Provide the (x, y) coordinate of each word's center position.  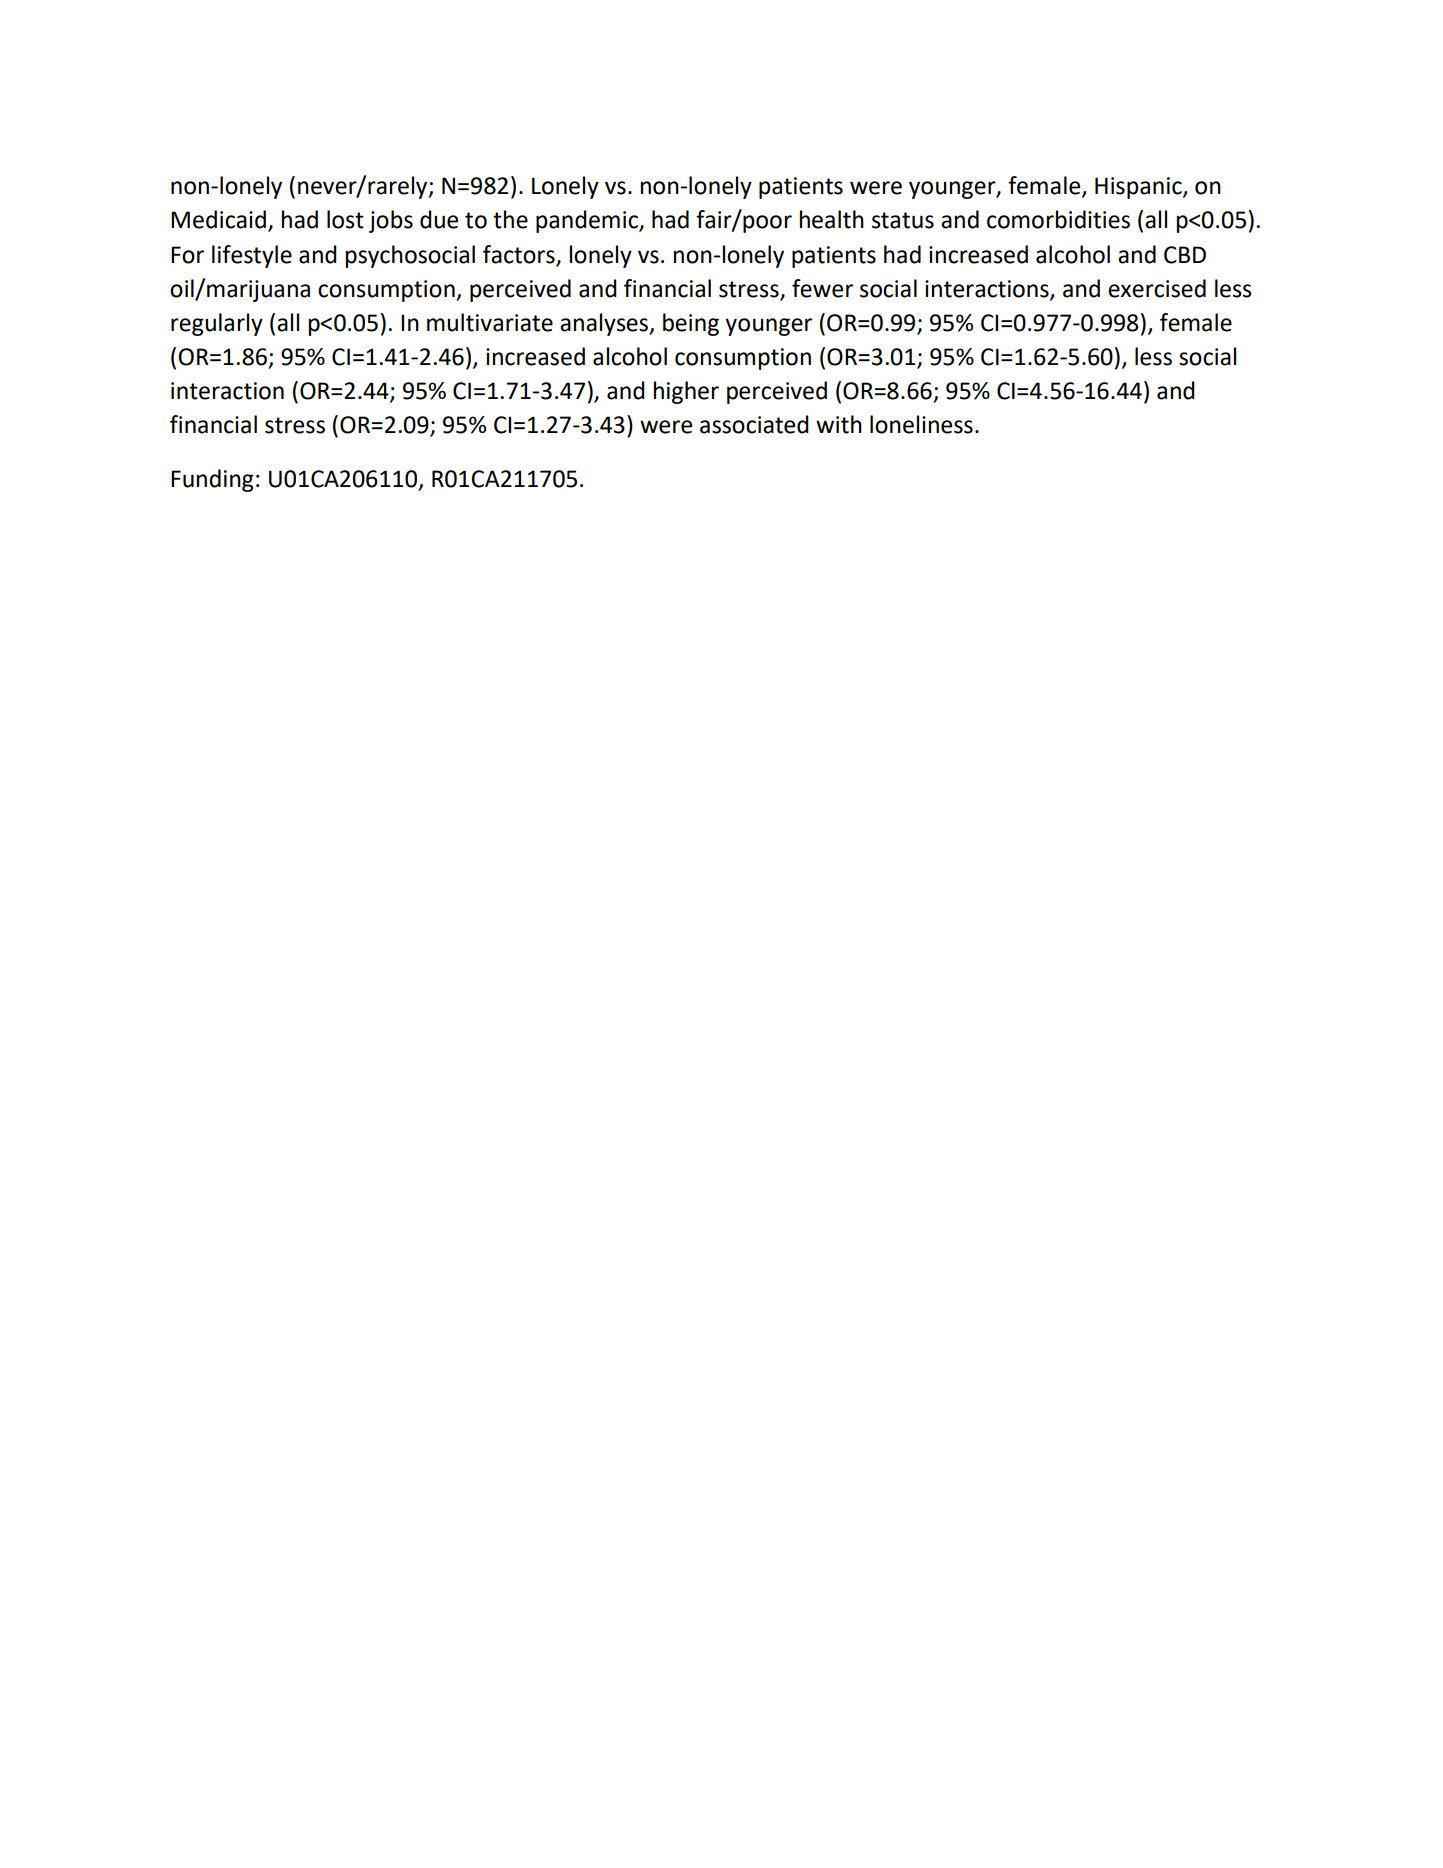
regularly (217, 324)
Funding (212, 480)
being (691, 324)
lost (345, 219)
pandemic (588, 221)
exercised (1157, 288)
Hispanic (1139, 188)
